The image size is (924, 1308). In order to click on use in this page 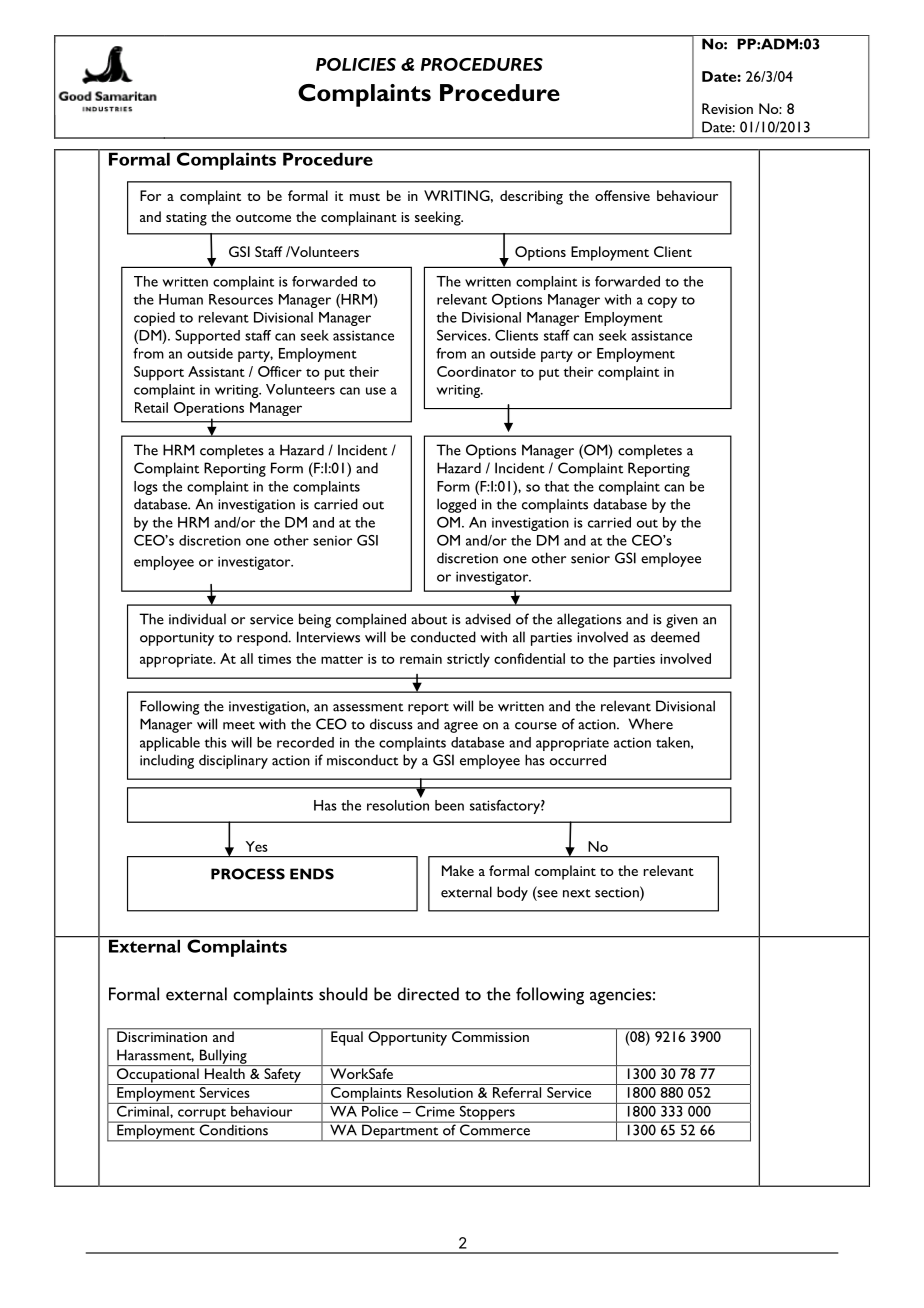, I will do `click(376, 391)`.
